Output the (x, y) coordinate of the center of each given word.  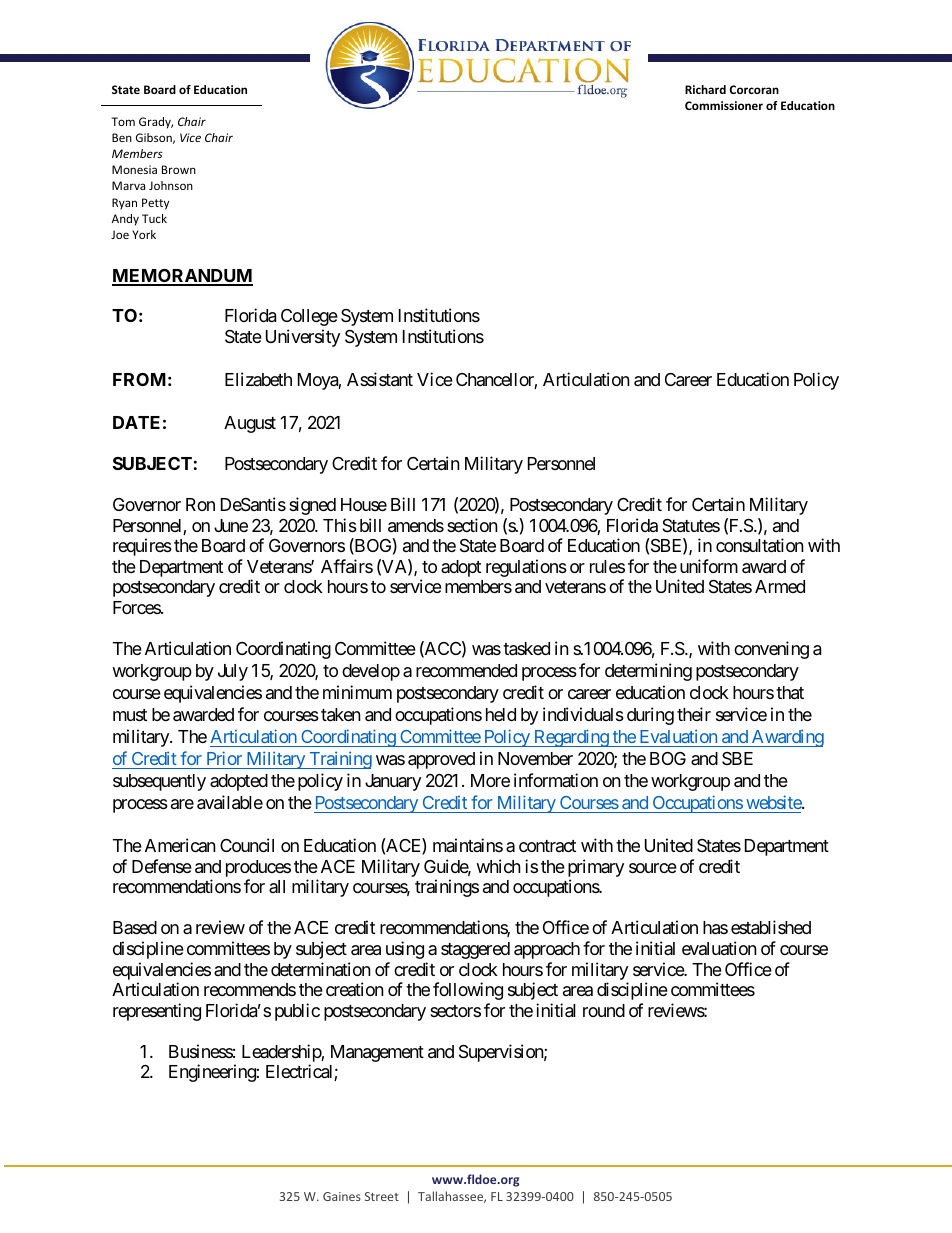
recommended (466, 670)
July (233, 672)
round (604, 1010)
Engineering (213, 1073)
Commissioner (724, 105)
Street (382, 1196)
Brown (179, 169)
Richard (705, 89)
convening (771, 650)
